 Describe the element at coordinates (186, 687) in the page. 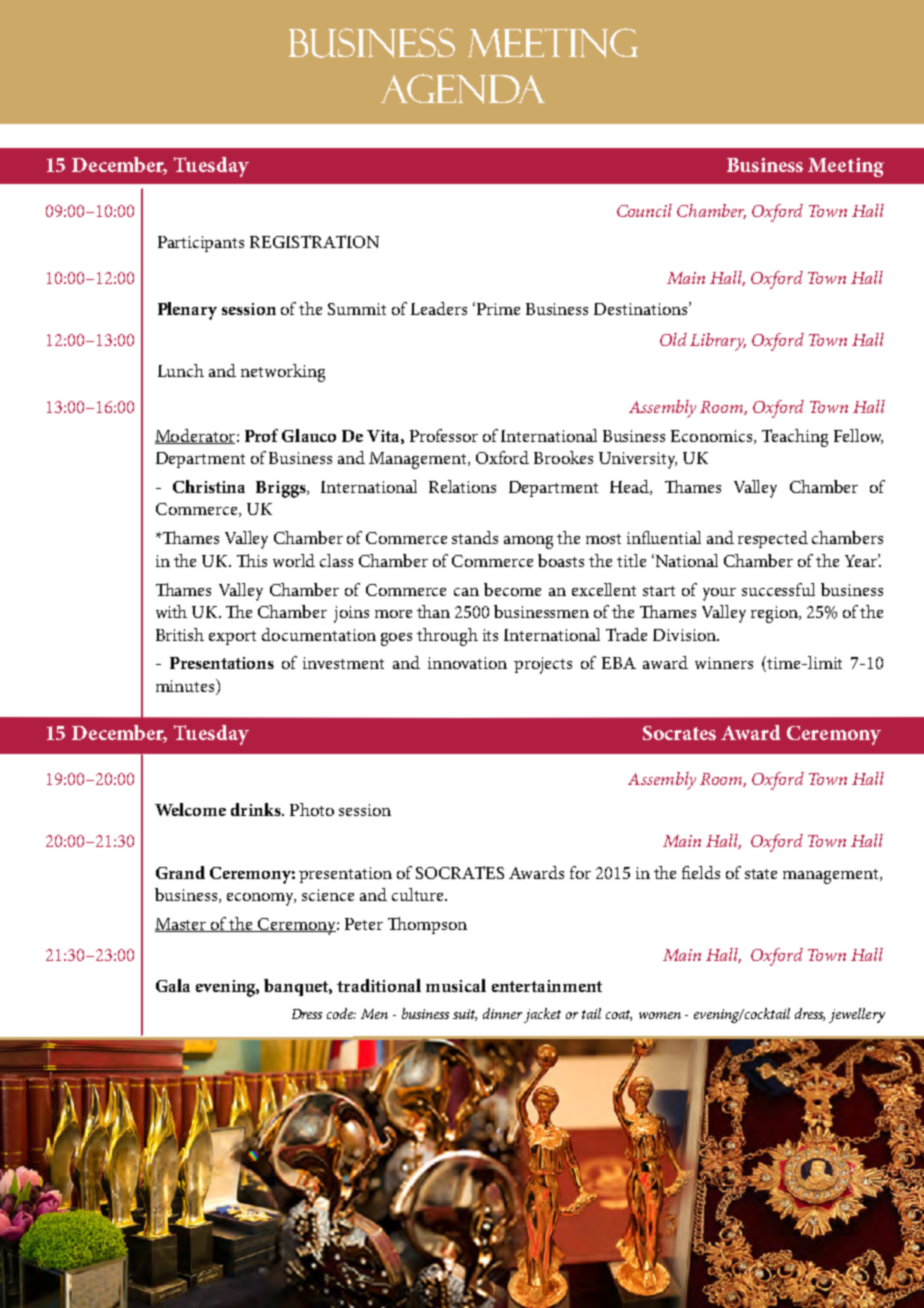

I see `minutes` at that location.
